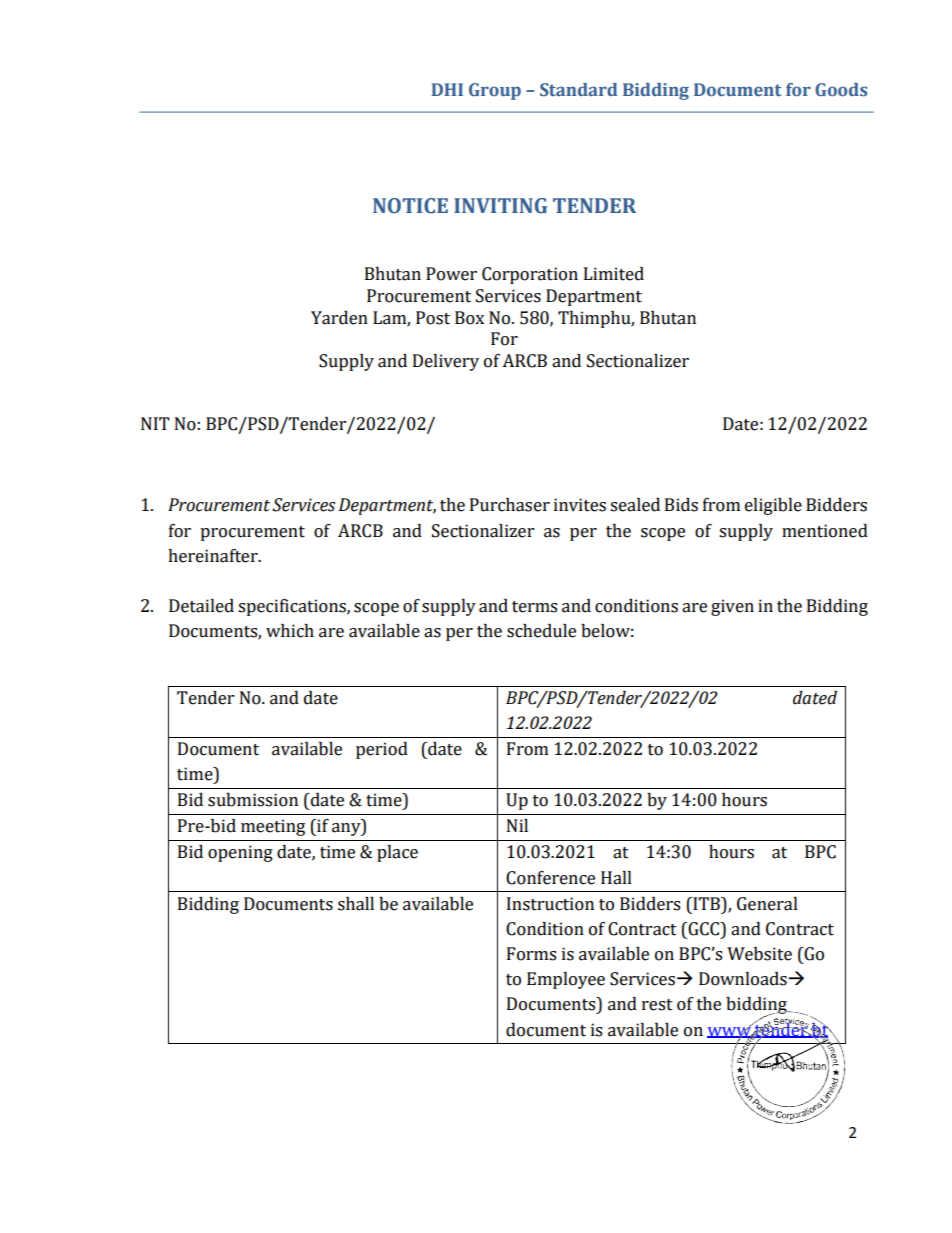 The image size is (952, 1233). Describe the element at coordinates (841, 90) in the page. I see `Goods` at that location.
